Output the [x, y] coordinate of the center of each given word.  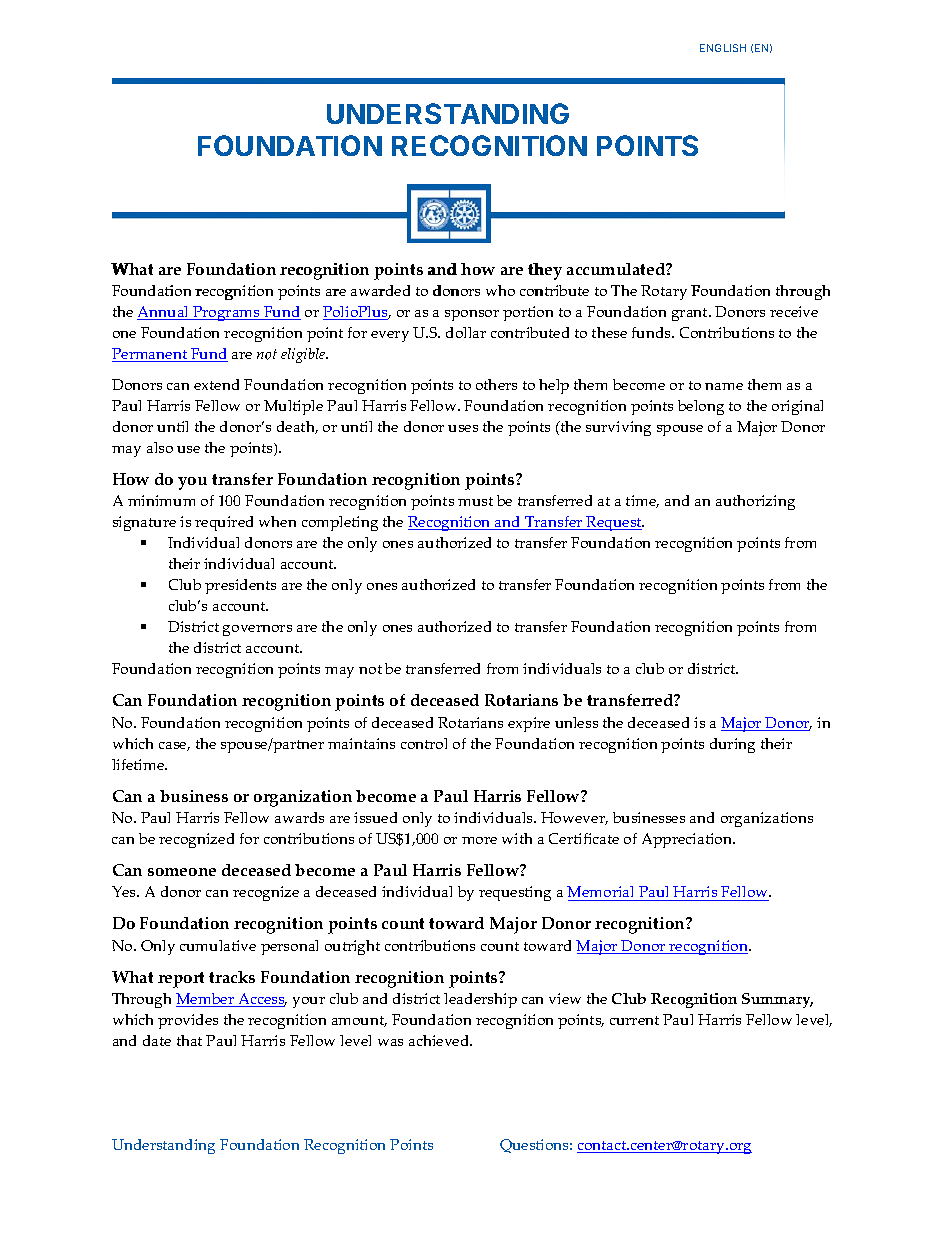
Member [206, 1000]
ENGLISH [723, 48]
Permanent [151, 355]
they [545, 271]
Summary [777, 1000]
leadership [480, 1000]
